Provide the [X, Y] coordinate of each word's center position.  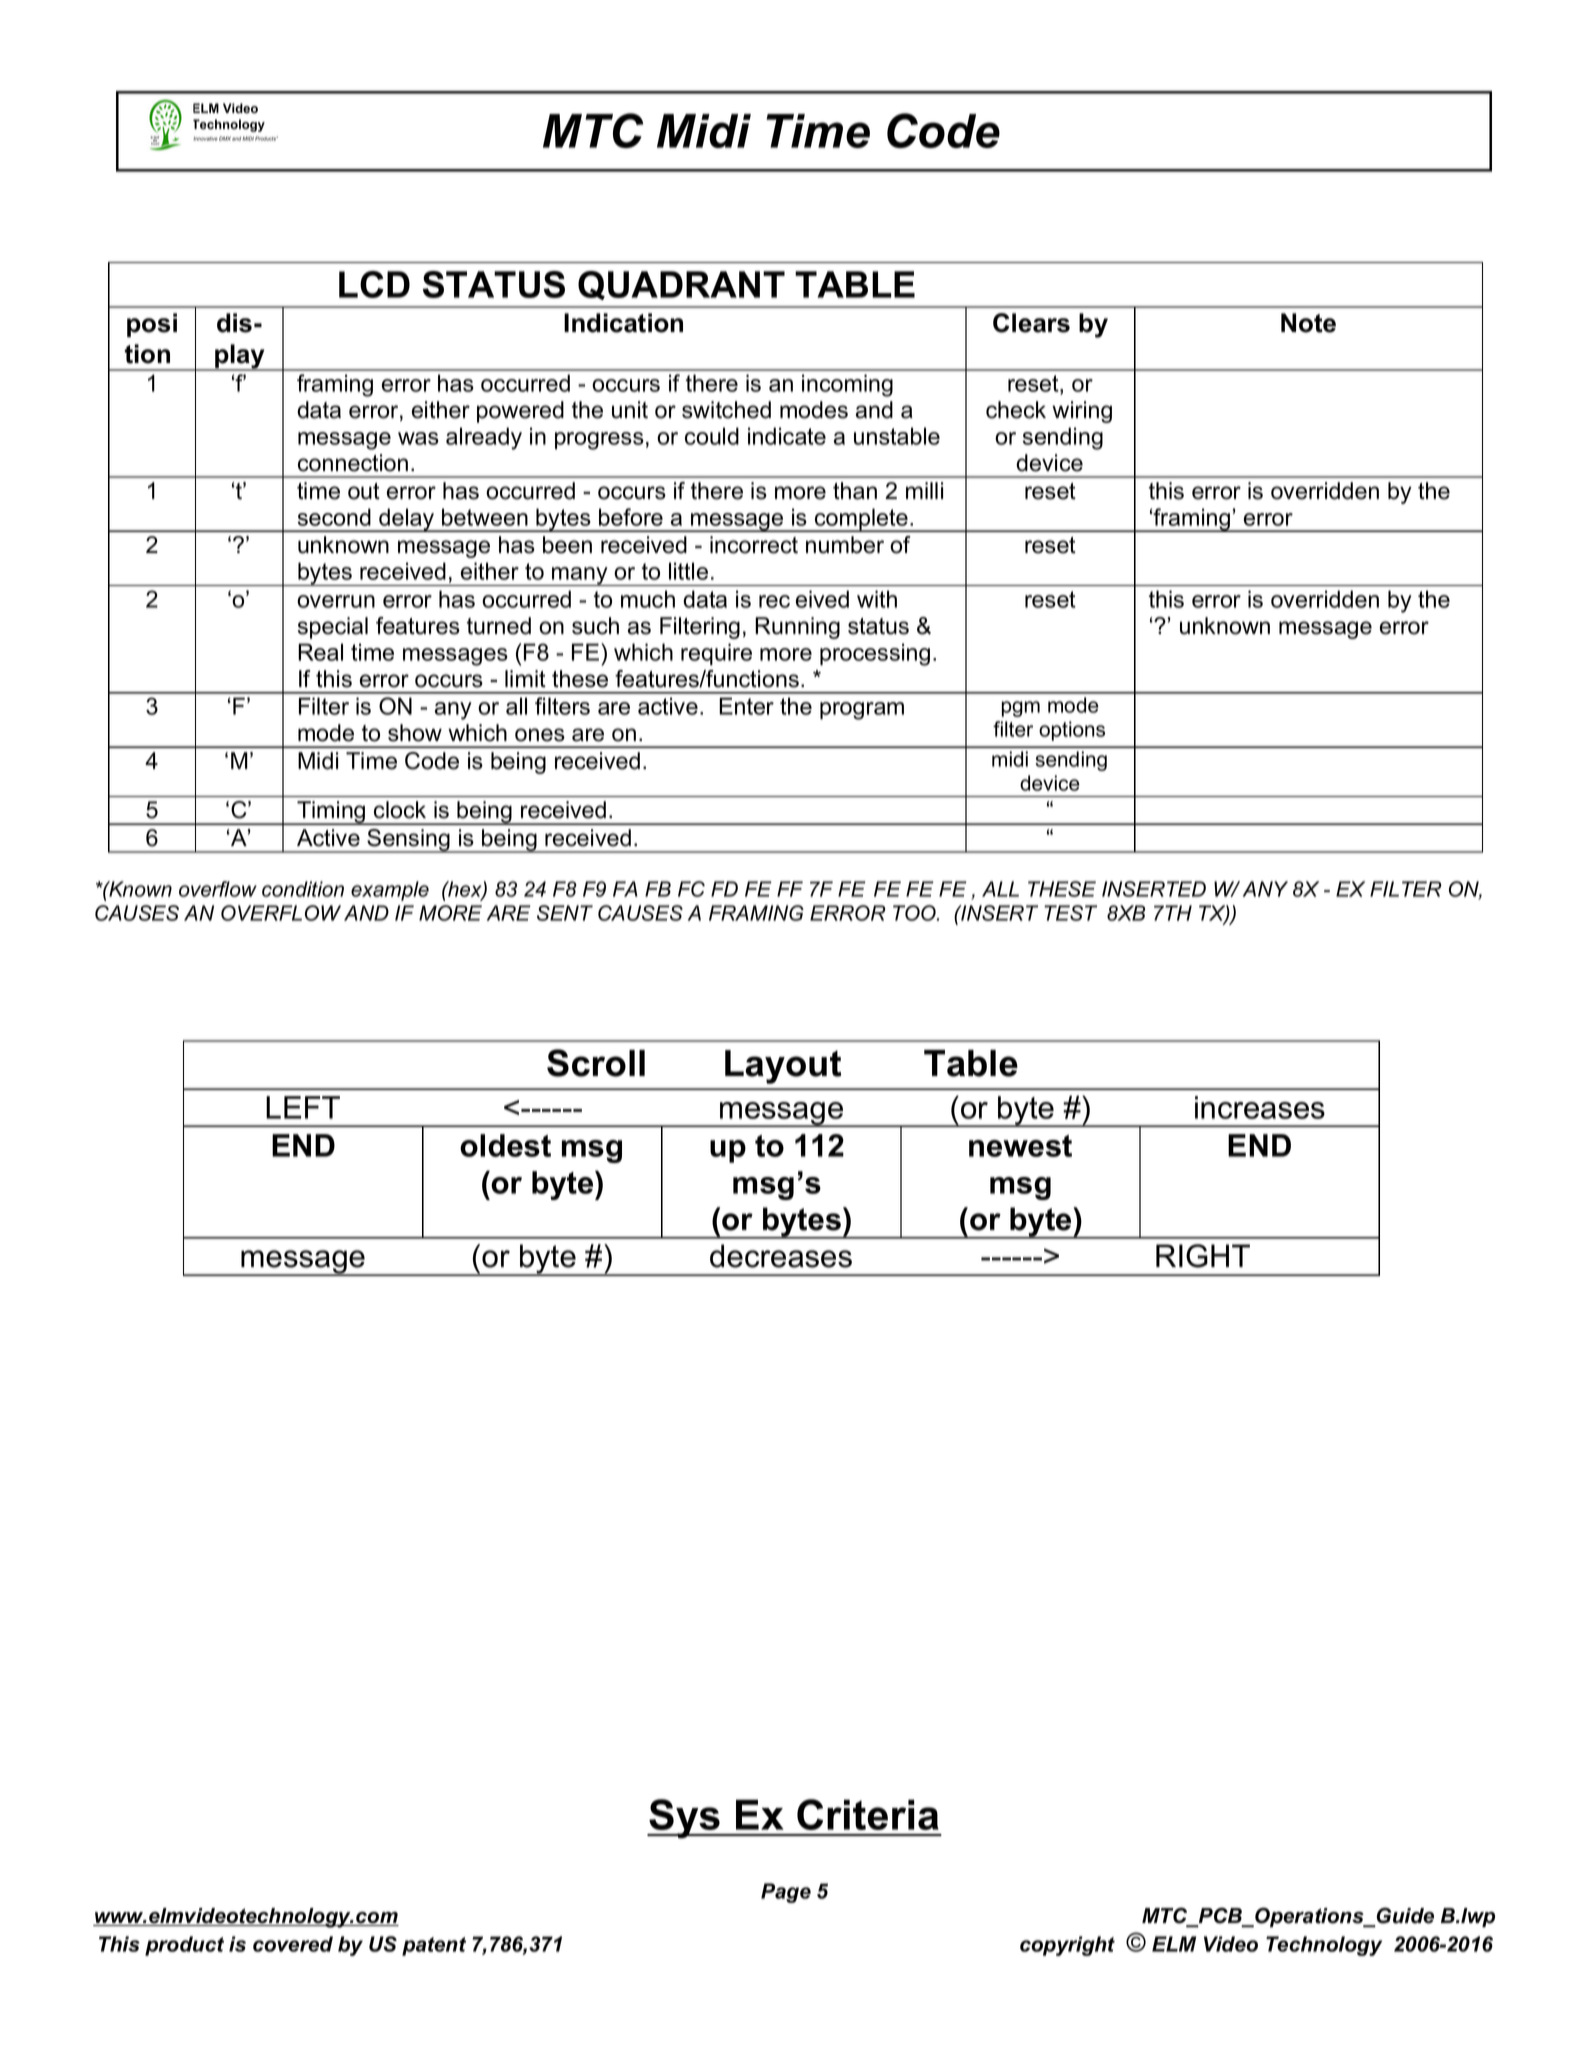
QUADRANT [681, 285]
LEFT [303, 1107]
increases [1260, 1107]
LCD [374, 284]
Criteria [868, 1814]
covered [293, 1944]
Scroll [596, 1063]
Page [786, 1893]
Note [1308, 323]
